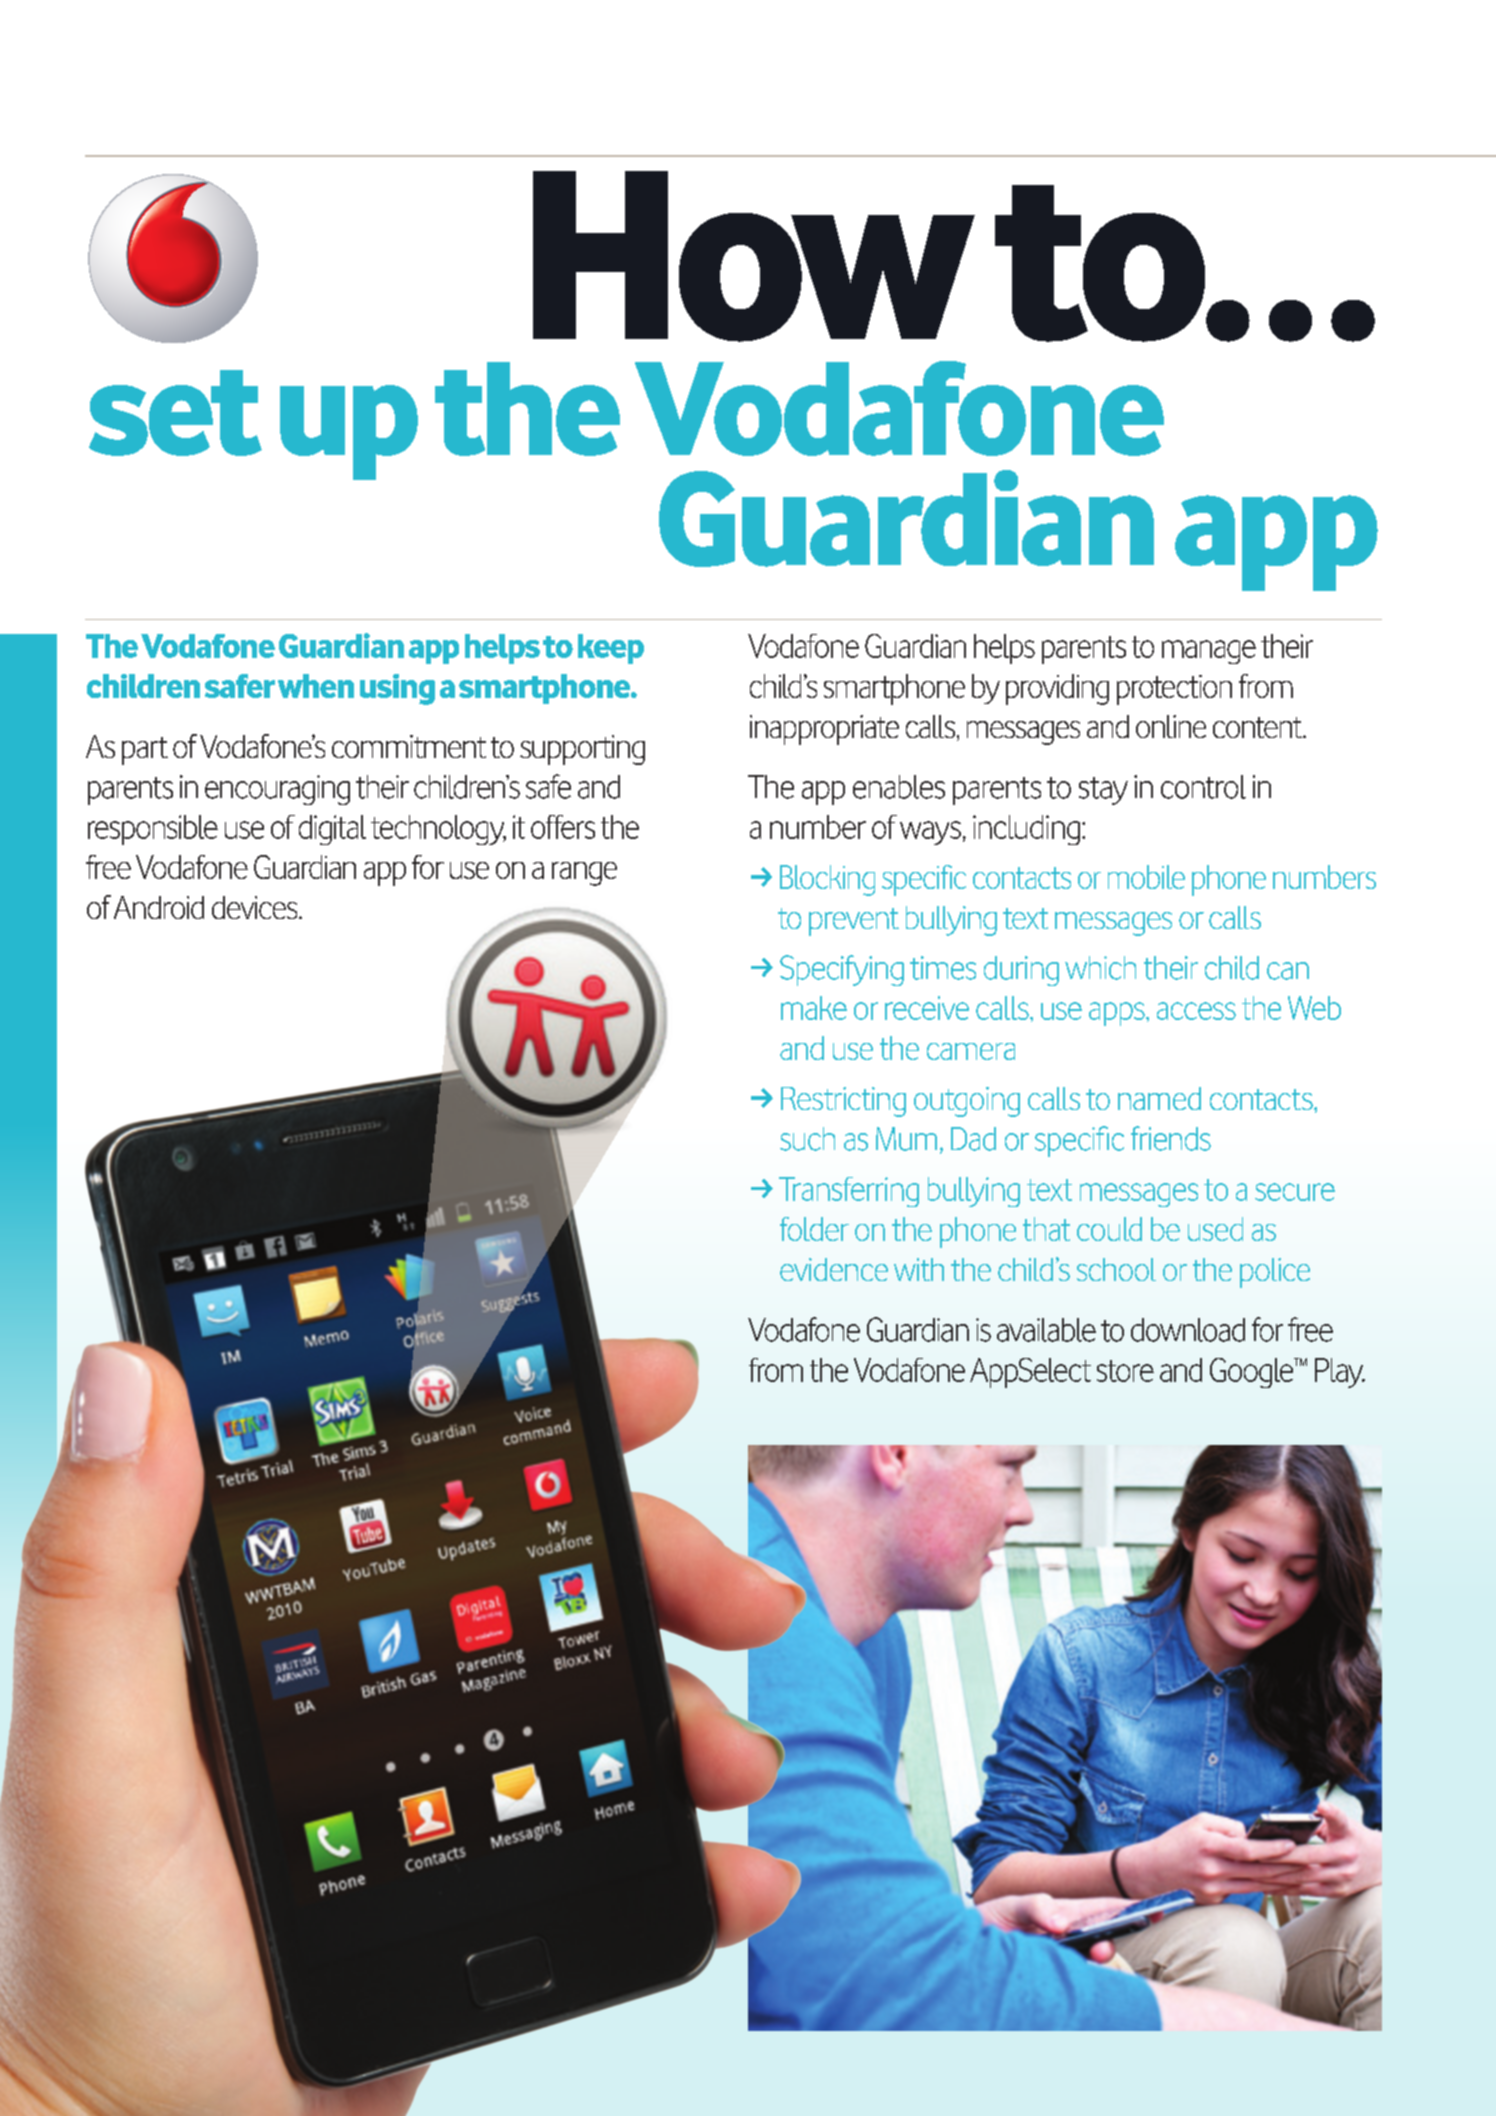  I want to click on evidence, so click(834, 1269).
